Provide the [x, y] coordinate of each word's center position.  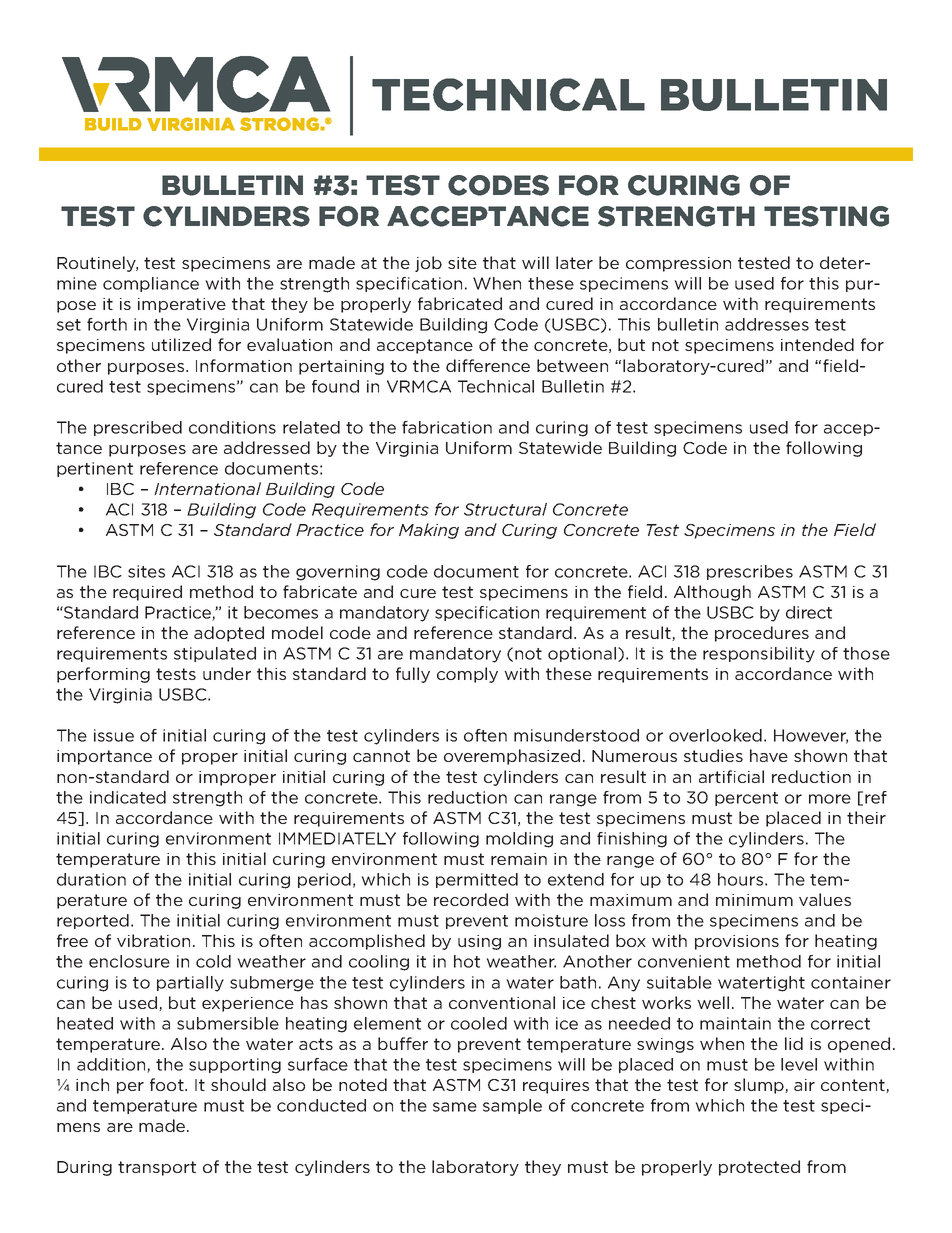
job [428, 264]
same [455, 1107]
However [811, 736]
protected [759, 1168]
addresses [767, 324]
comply [467, 675]
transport [157, 1168]
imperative [182, 305]
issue [114, 735]
